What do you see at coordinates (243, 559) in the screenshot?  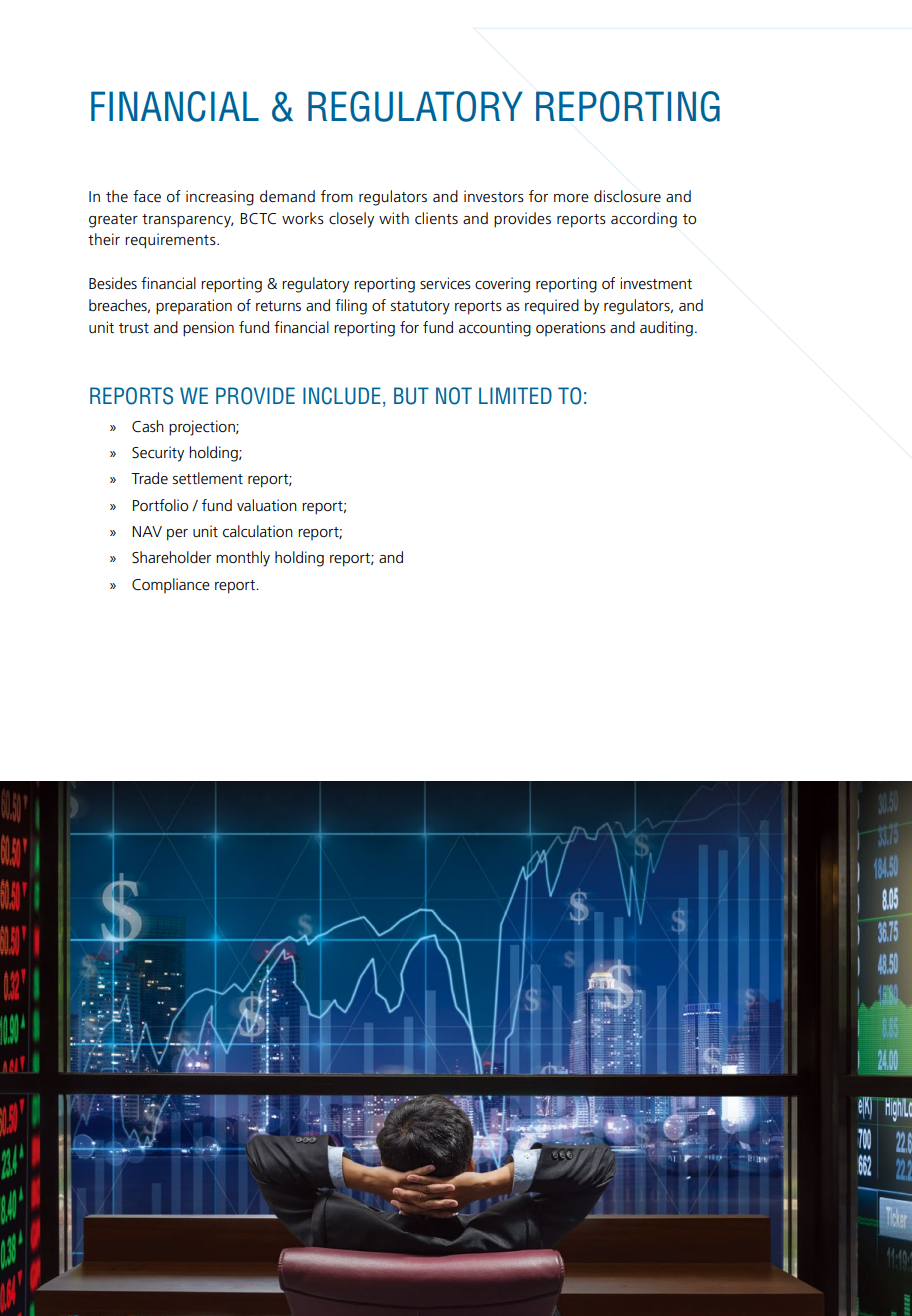 I see `monthly` at bounding box center [243, 559].
